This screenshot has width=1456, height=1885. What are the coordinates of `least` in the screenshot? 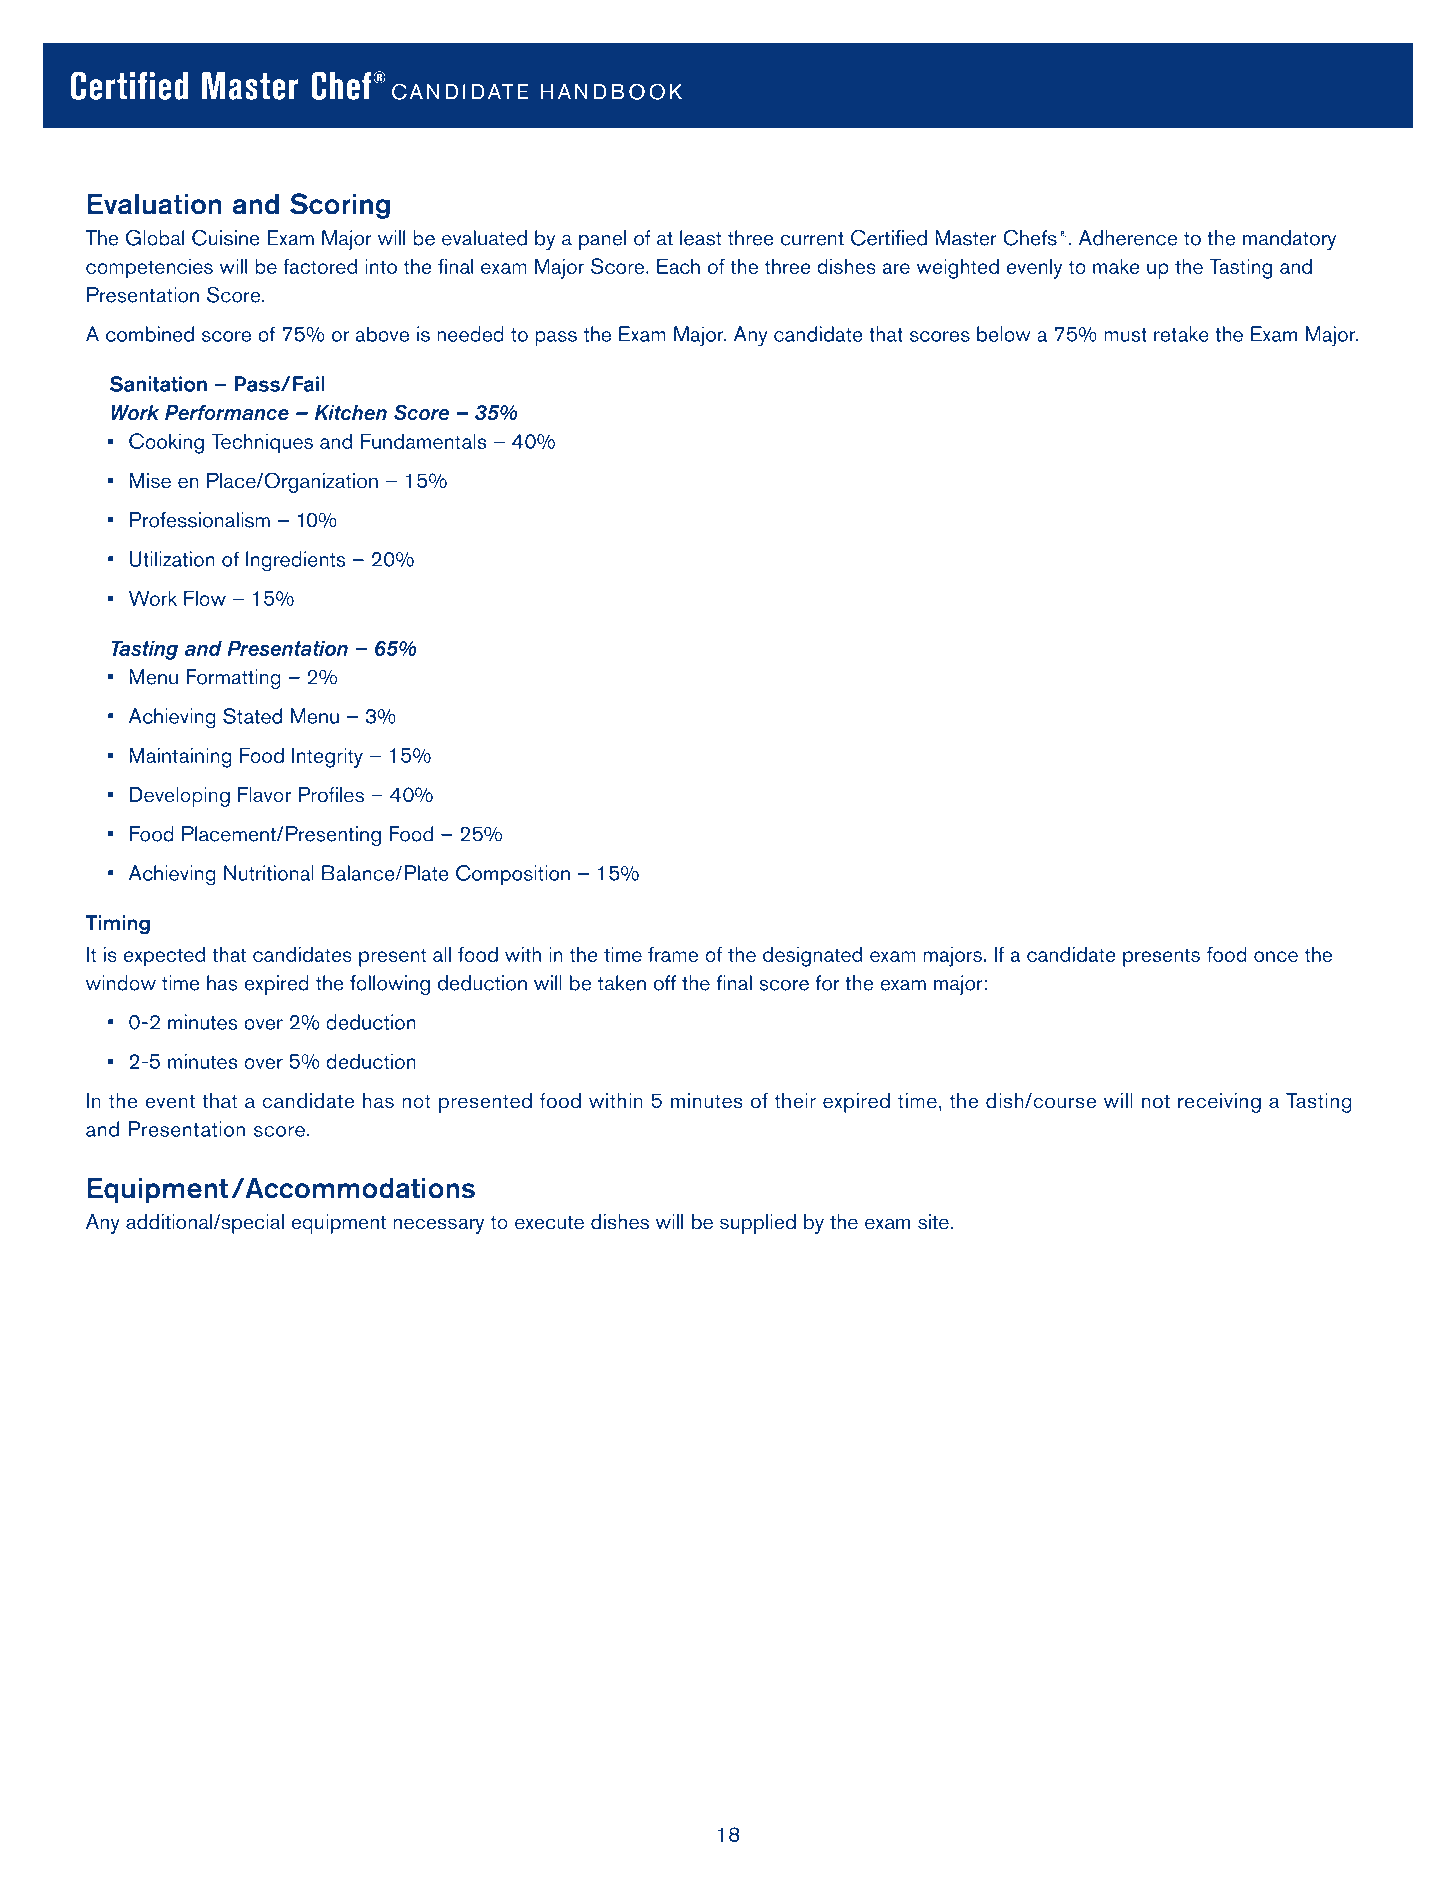 It's located at (701, 238).
